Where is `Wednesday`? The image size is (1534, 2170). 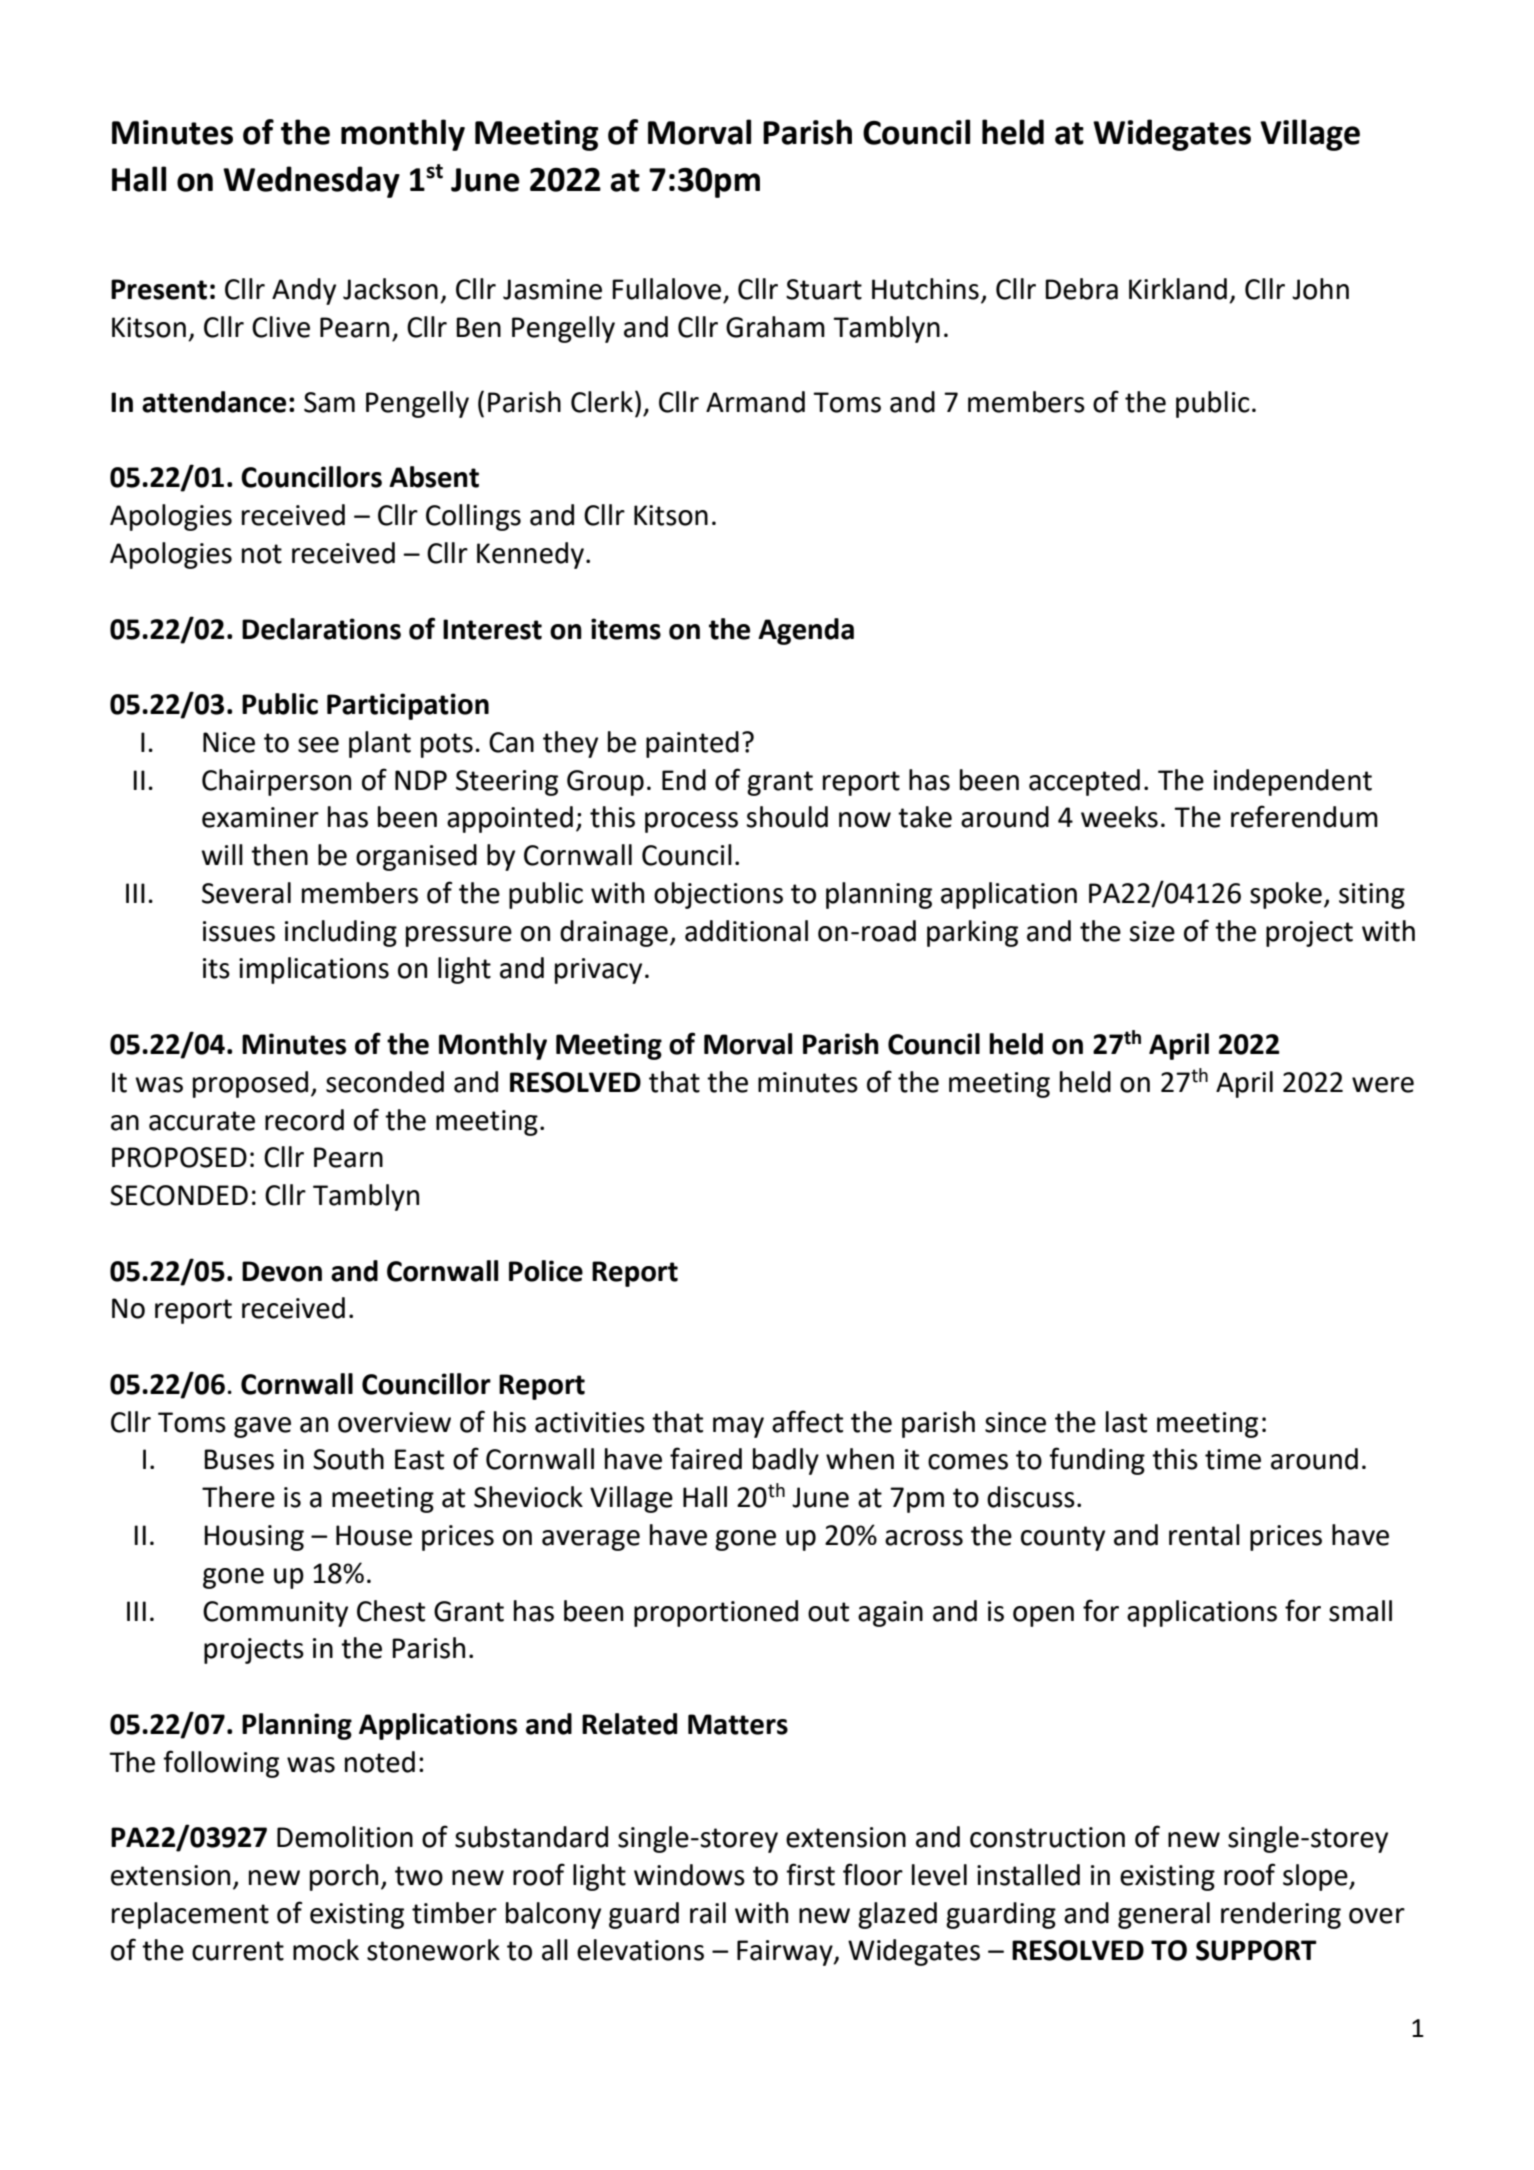 Wednesday is located at coordinates (311, 182).
